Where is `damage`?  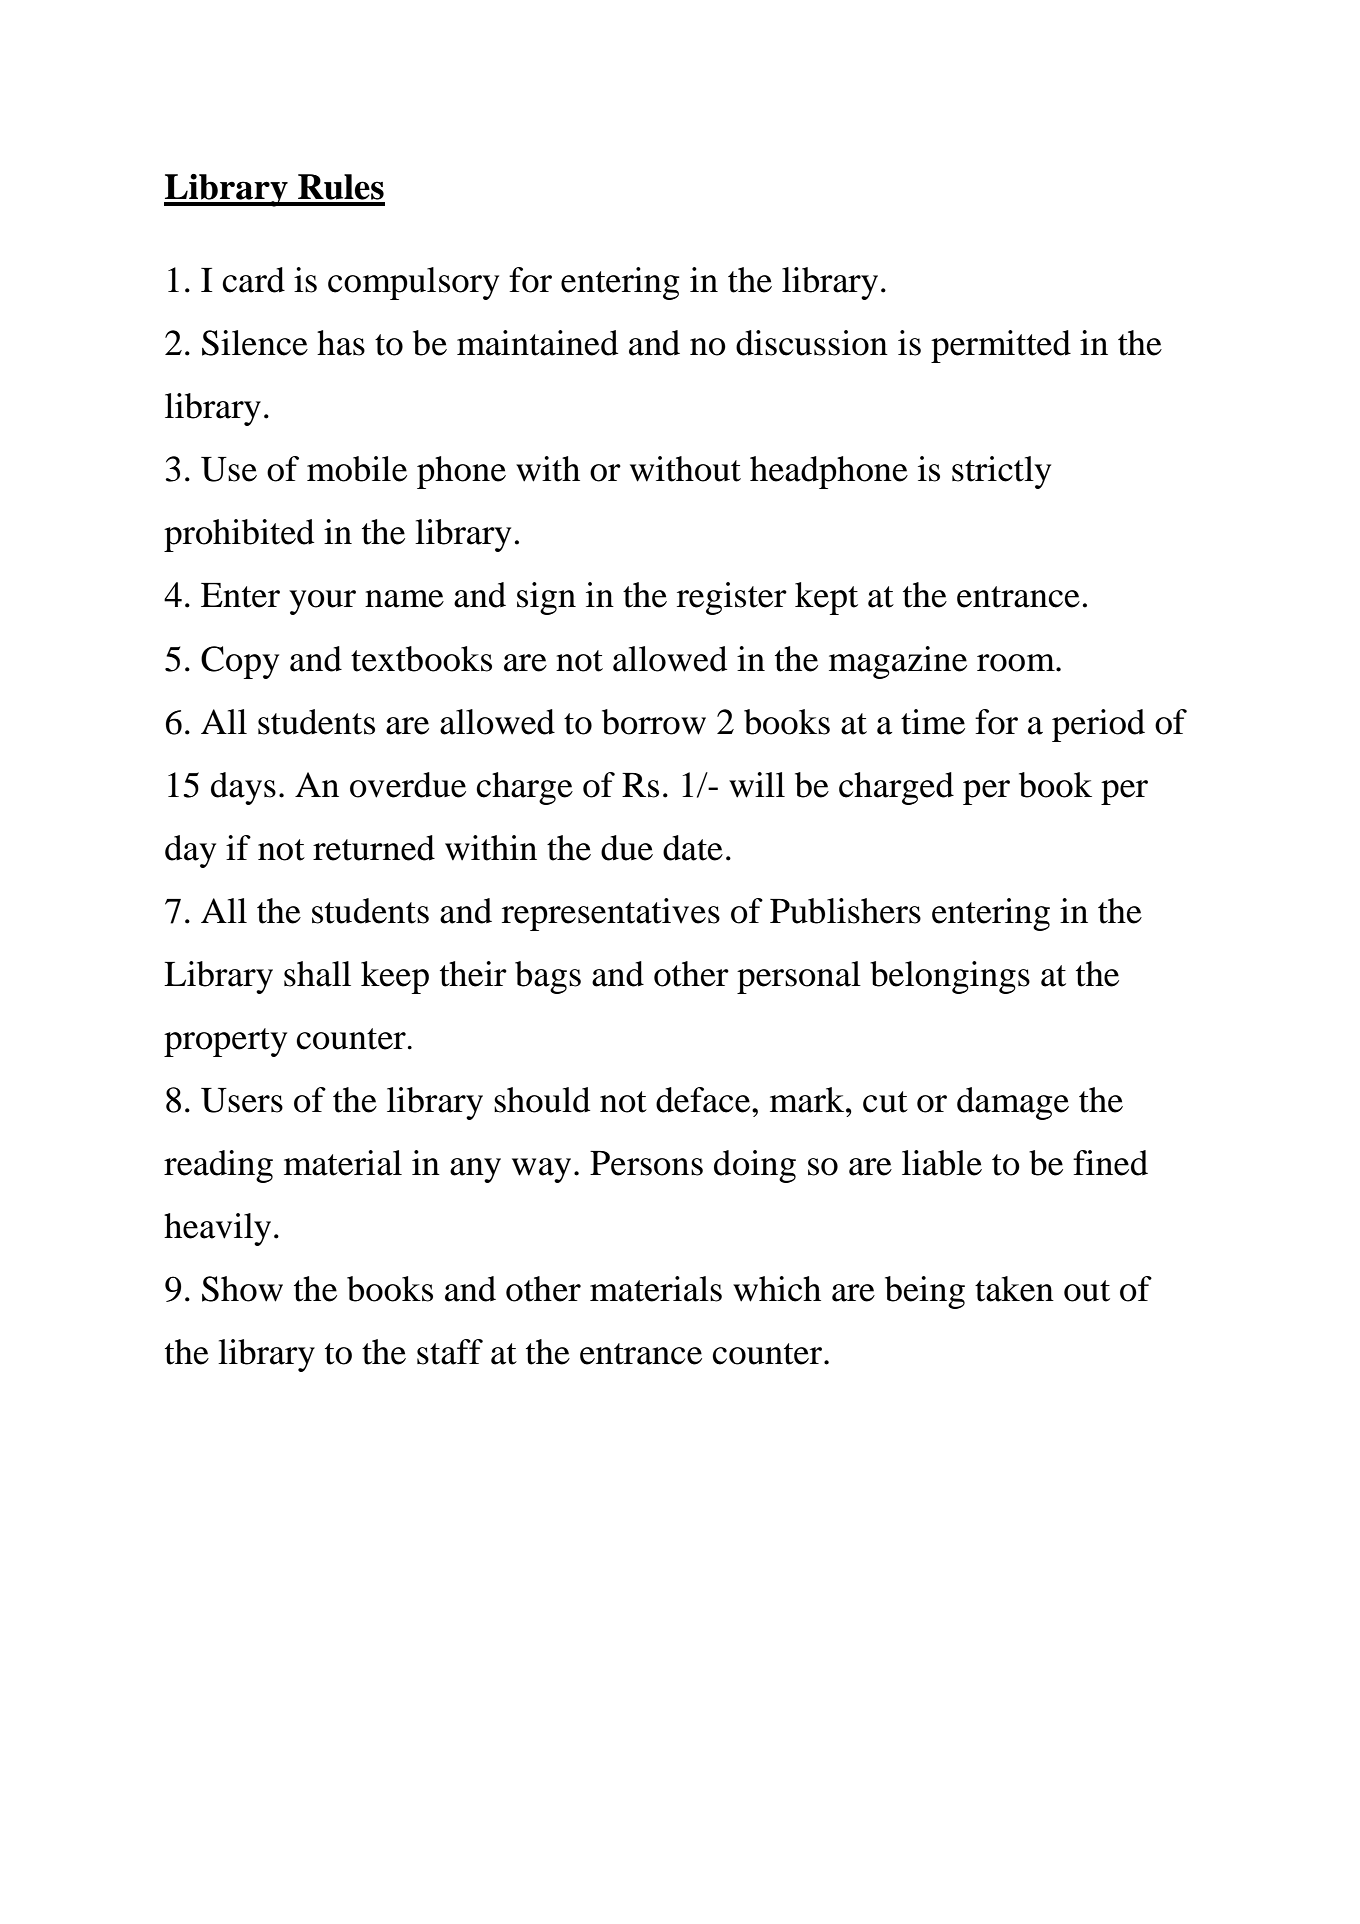 damage is located at coordinates (1013, 1103).
